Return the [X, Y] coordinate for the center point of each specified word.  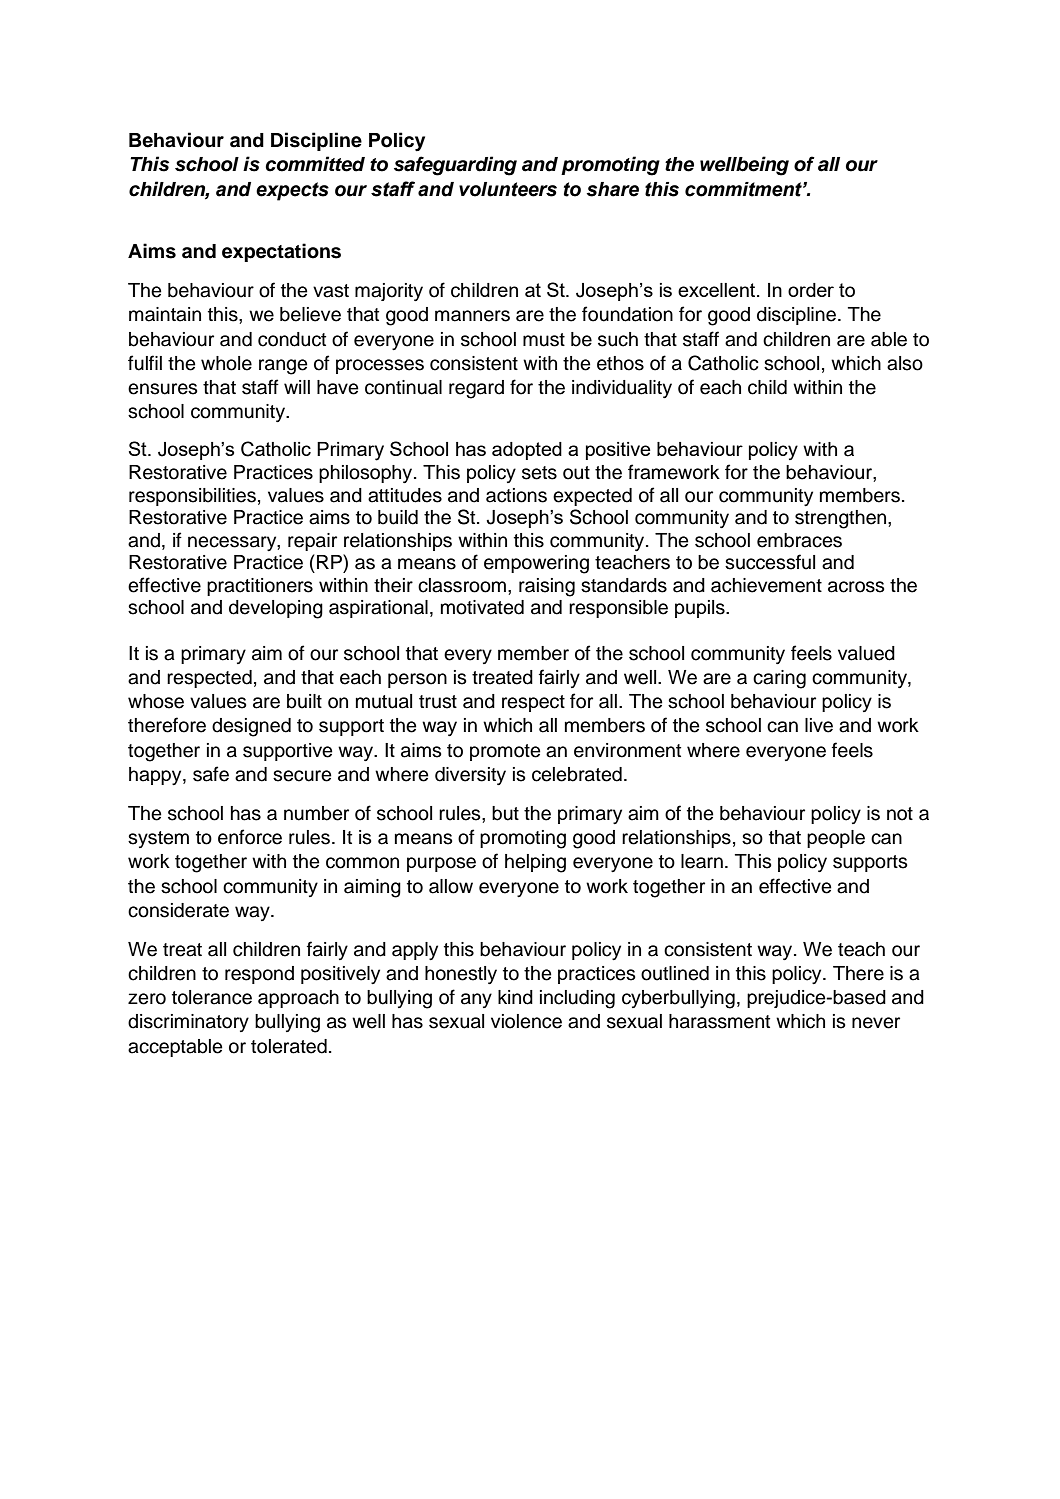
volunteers [508, 189]
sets [539, 473]
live [819, 725]
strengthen [842, 519]
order [811, 290]
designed [251, 727]
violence [526, 1021]
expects [292, 191]
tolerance [212, 997]
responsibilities [192, 497]
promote [505, 752]
